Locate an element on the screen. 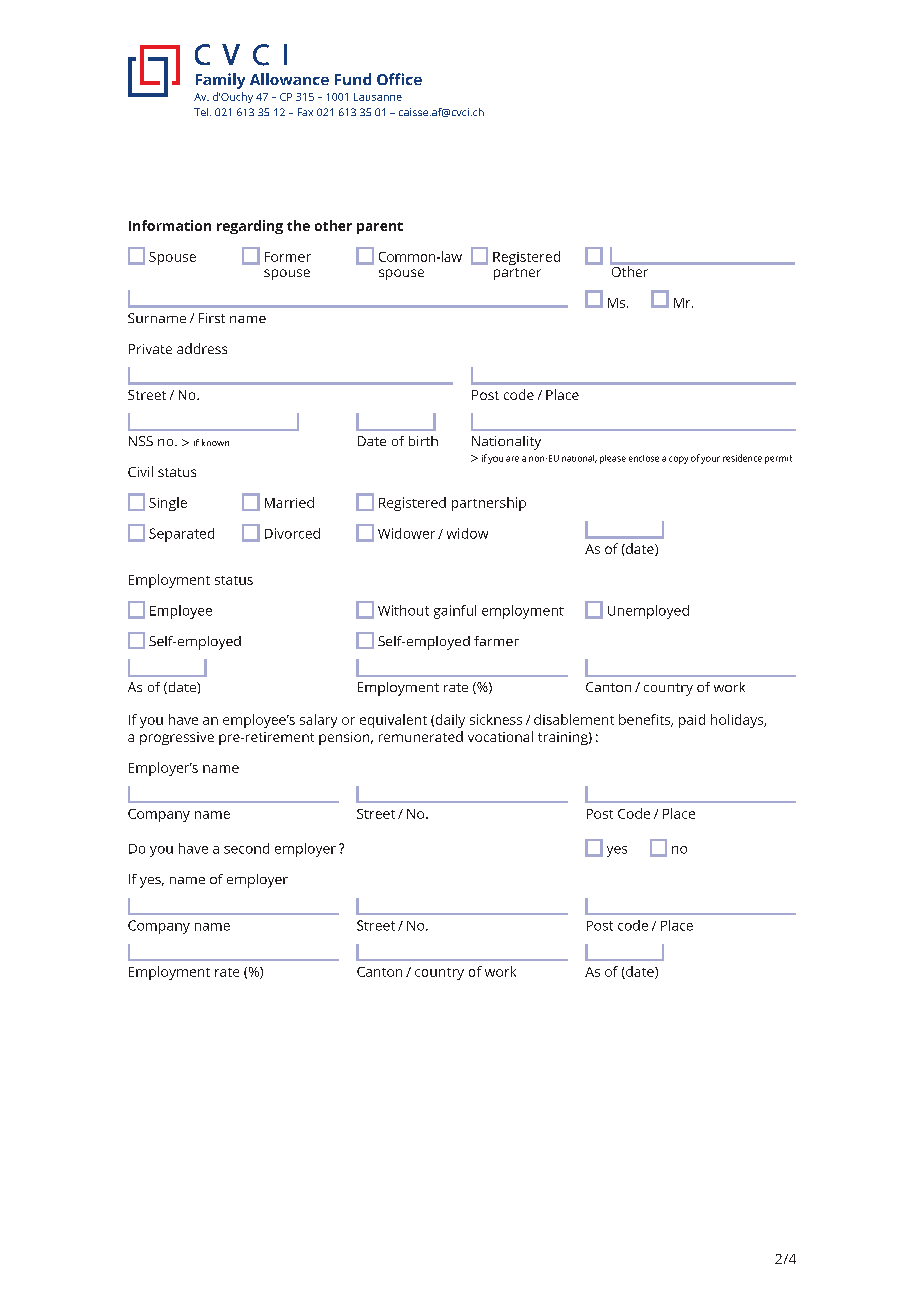 This screenshot has height=1308, width=924. your is located at coordinates (710, 460).
